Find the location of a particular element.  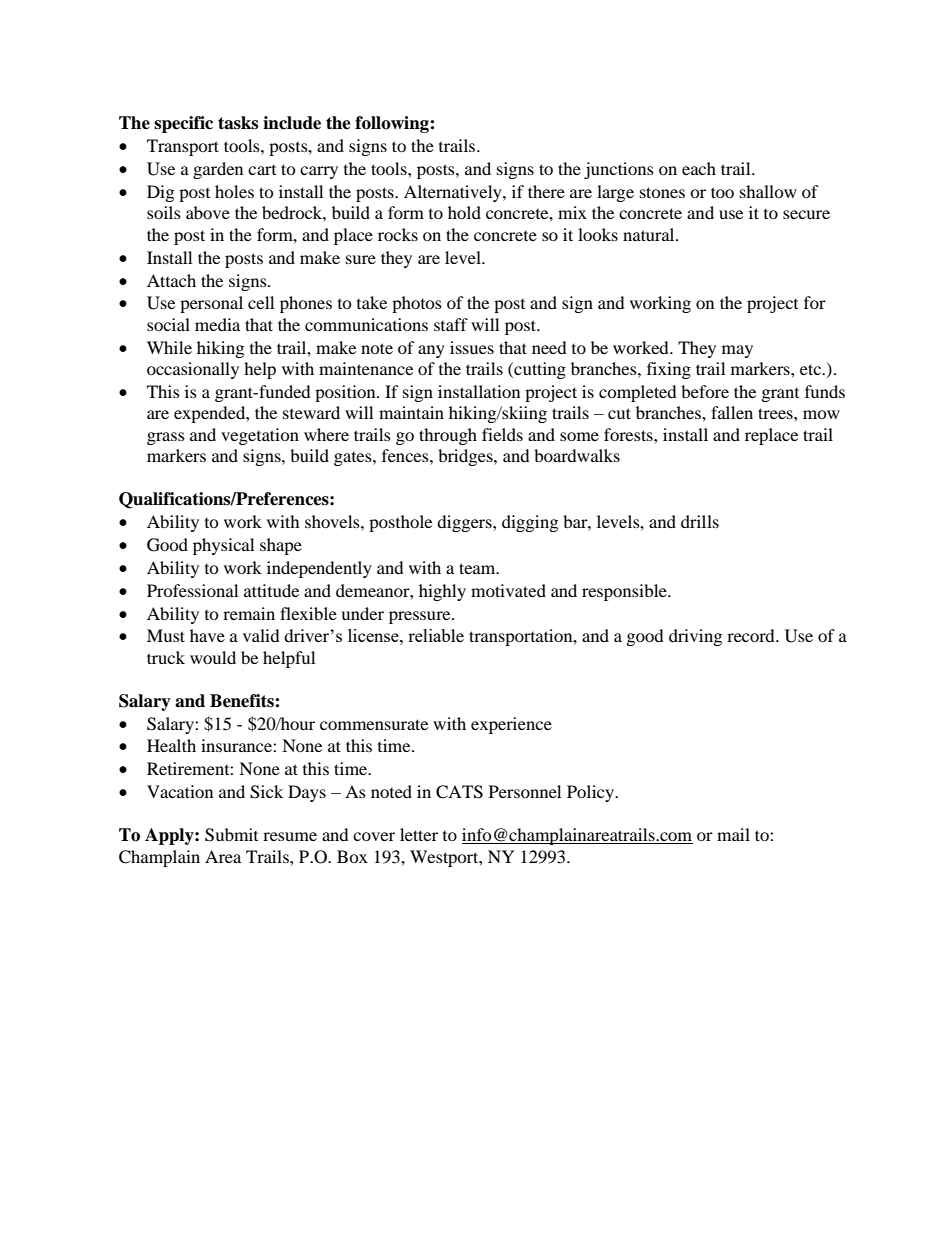

tasks is located at coordinates (238, 123).
